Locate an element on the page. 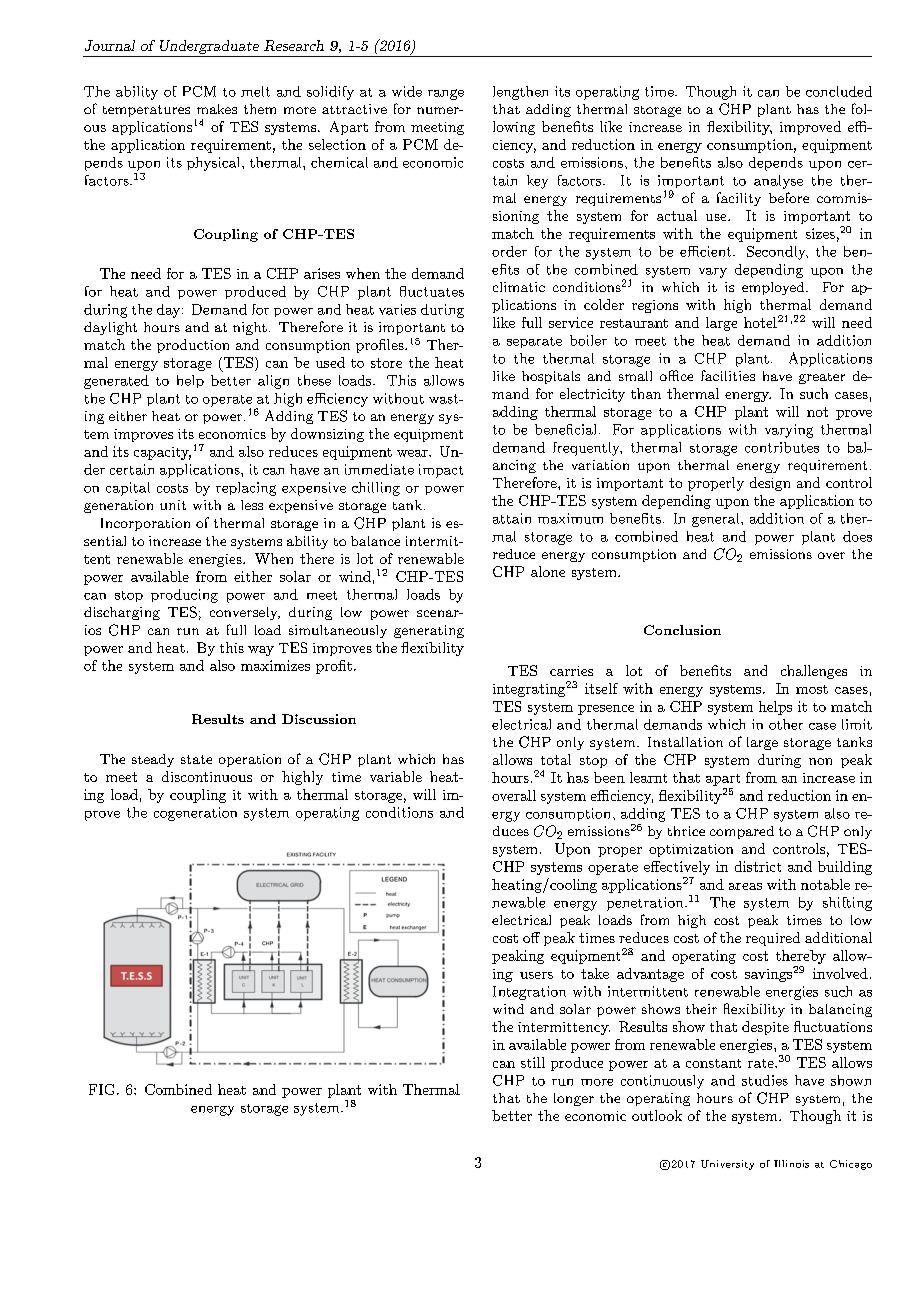 This document has width=924, height=1308. Conclusion is located at coordinates (682, 630).
